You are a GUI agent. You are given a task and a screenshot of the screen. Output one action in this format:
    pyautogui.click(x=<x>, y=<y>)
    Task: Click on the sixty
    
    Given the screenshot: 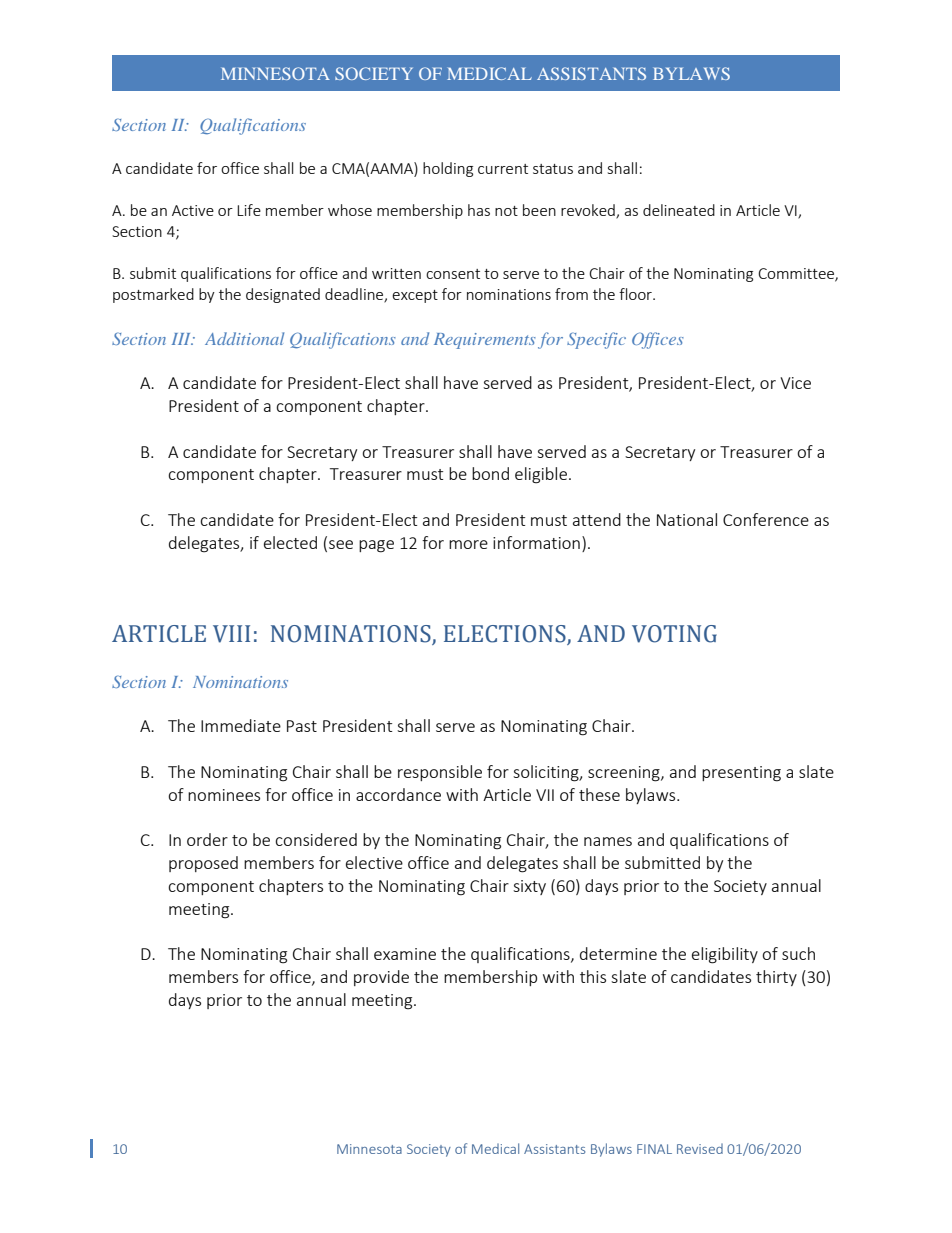 What is the action you would take?
    pyautogui.click(x=529, y=887)
